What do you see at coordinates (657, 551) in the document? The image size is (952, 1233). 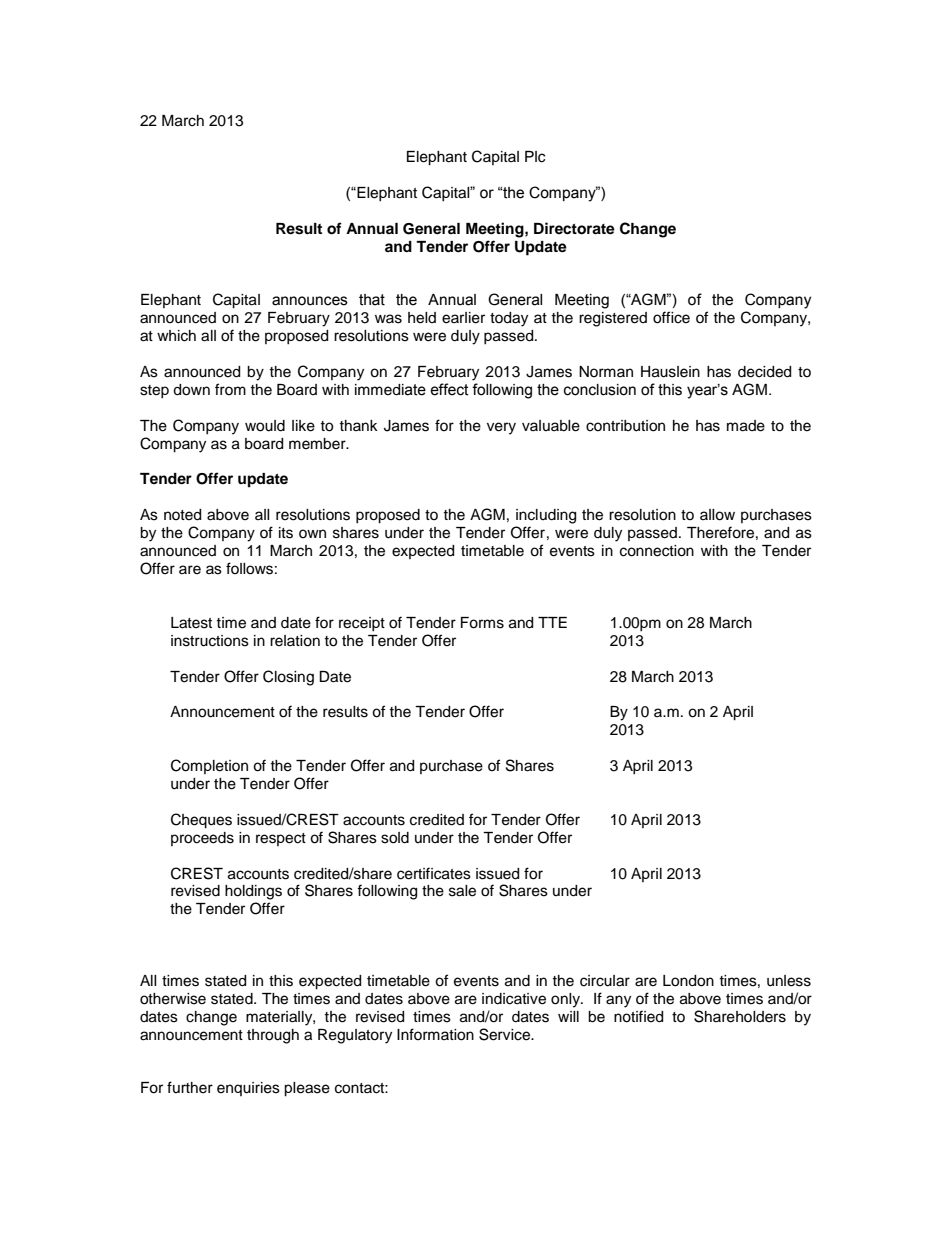 I see `connection` at bounding box center [657, 551].
